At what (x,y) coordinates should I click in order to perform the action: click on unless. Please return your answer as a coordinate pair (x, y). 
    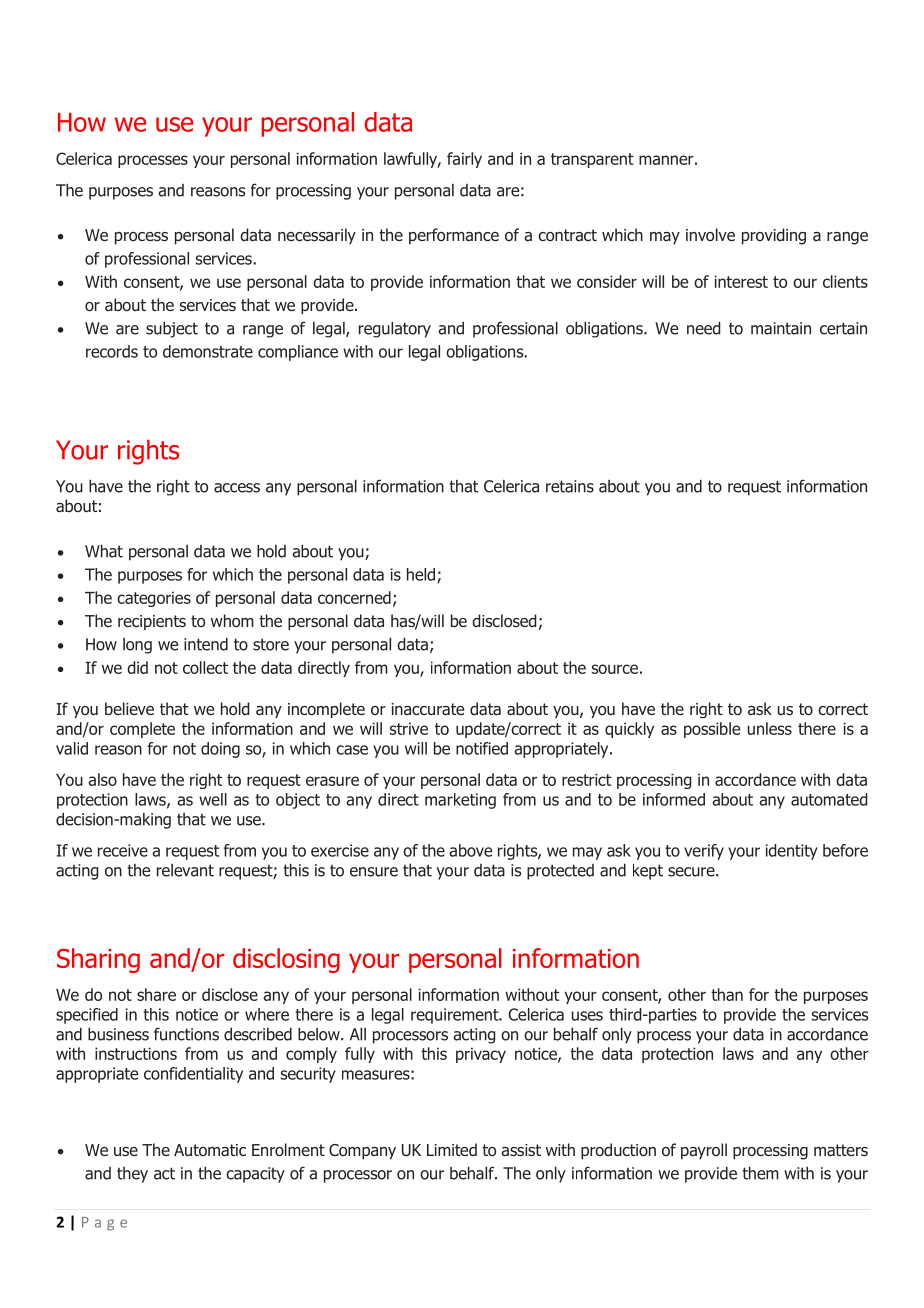
    Looking at the image, I should click on (769, 728).
